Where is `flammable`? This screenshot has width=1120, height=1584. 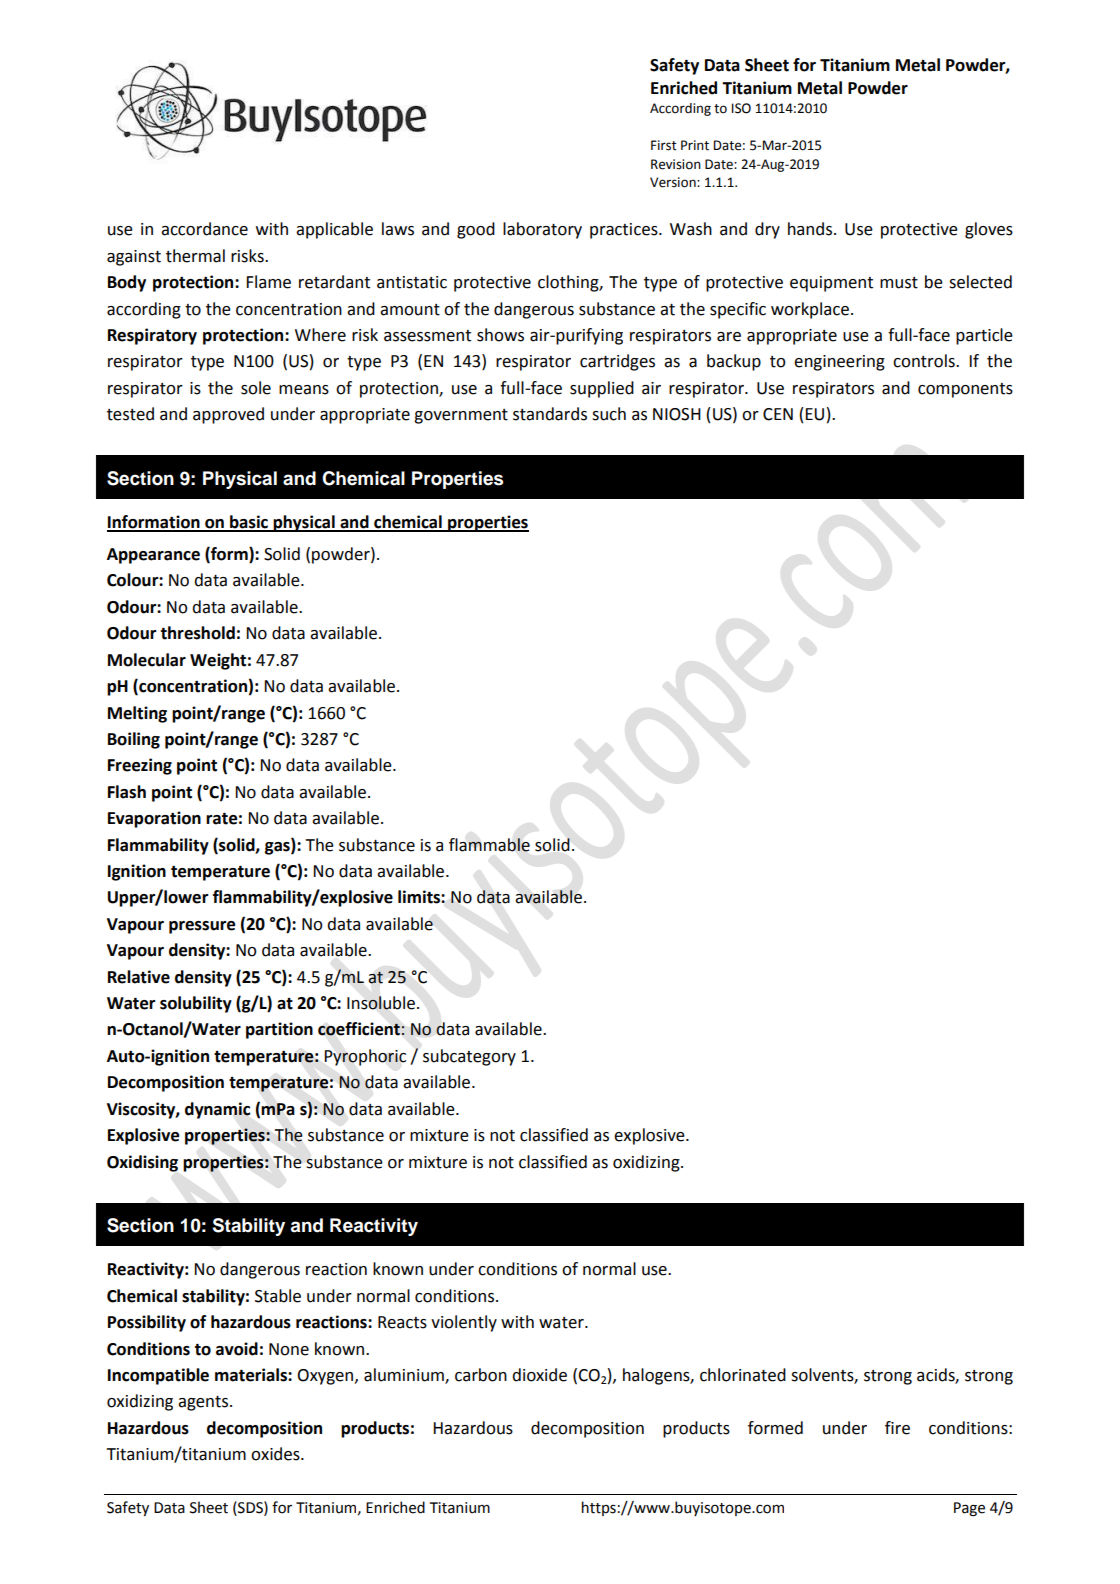
flammable is located at coordinates (489, 845).
